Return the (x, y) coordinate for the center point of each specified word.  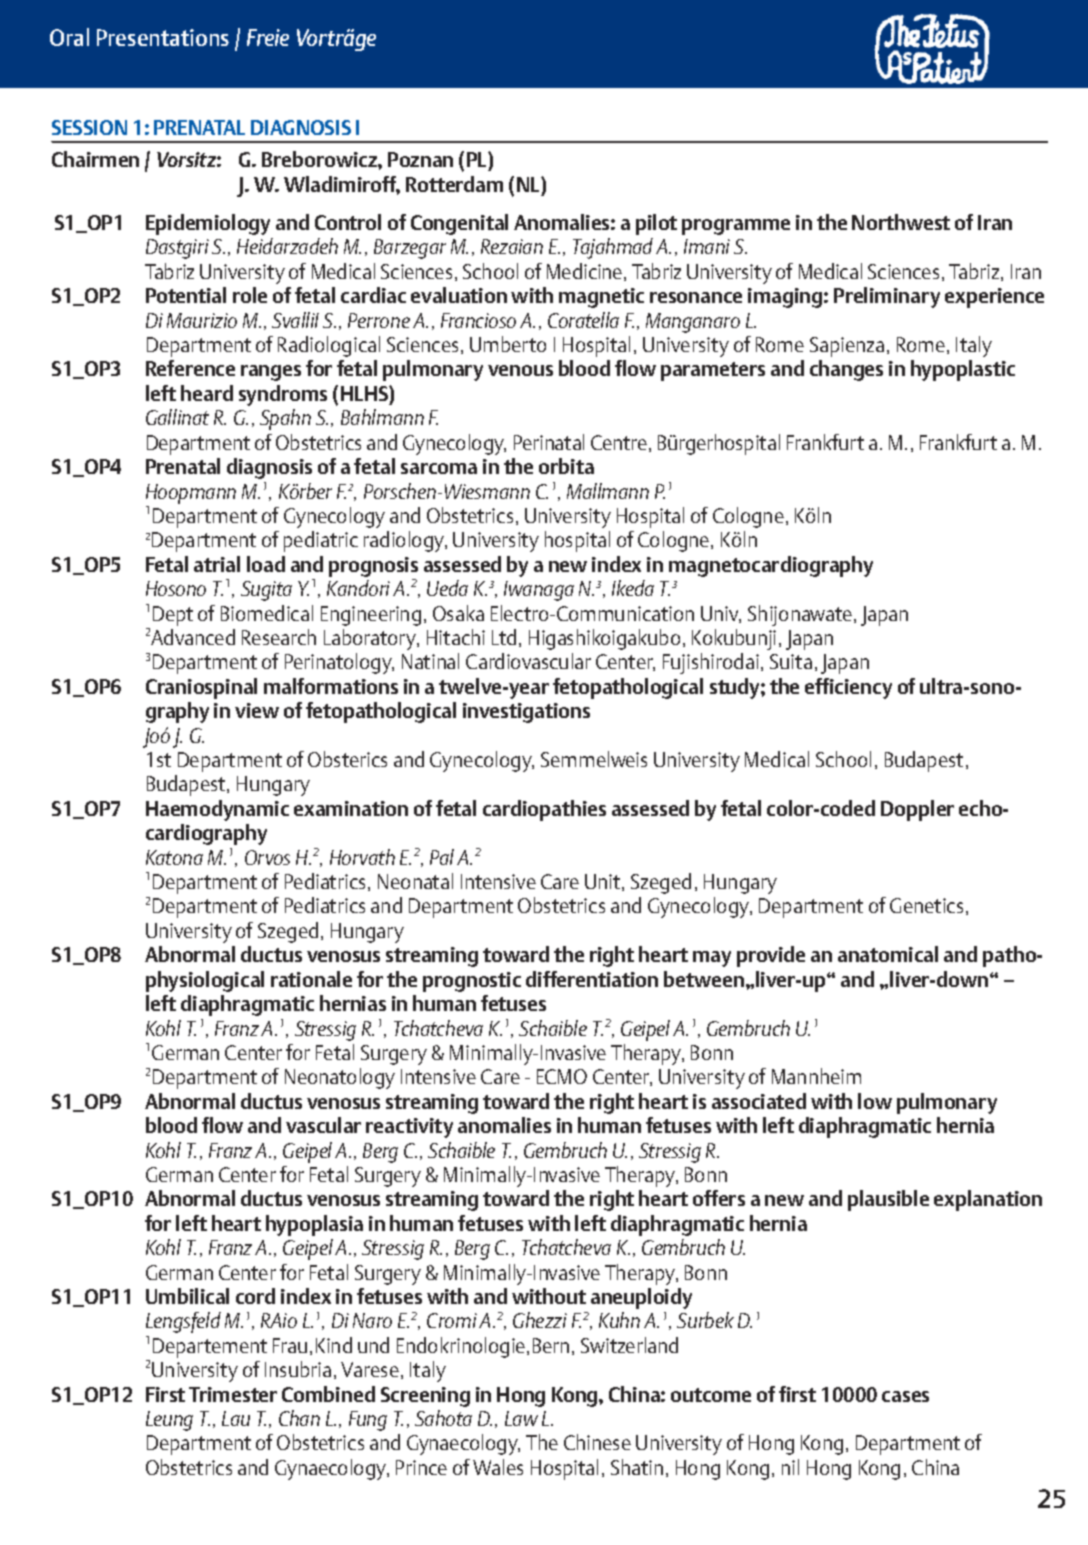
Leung (169, 1421)
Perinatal (549, 442)
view (257, 710)
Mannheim (816, 1076)
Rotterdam (454, 184)
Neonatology (340, 1078)
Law (521, 1418)
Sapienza (847, 347)
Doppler (917, 810)
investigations (526, 713)
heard (207, 393)
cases (905, 1396)
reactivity (409, 1128)
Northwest (901, 222)
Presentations (163, 37)
